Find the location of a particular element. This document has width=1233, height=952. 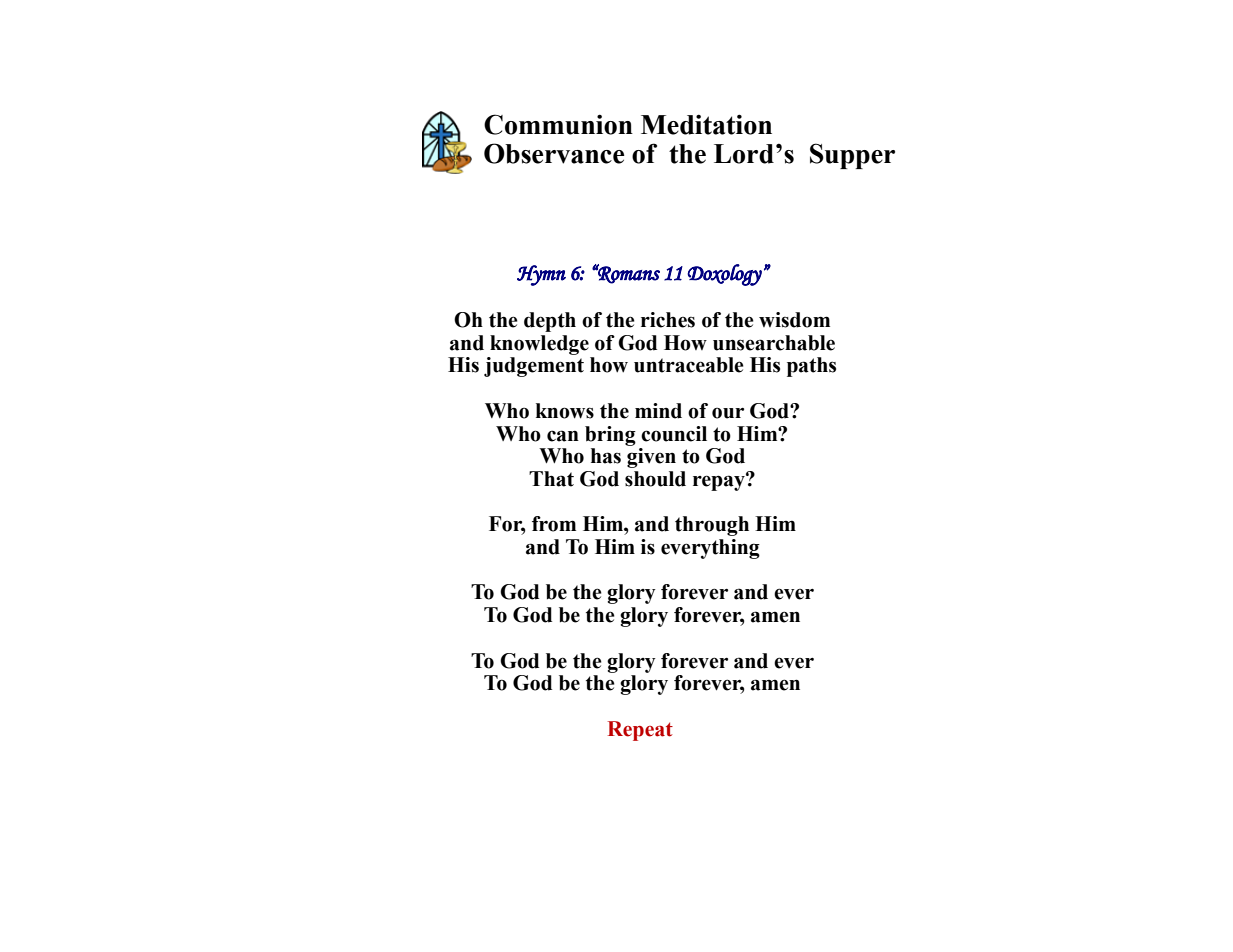

repay is located at coordinates (720, 482).
